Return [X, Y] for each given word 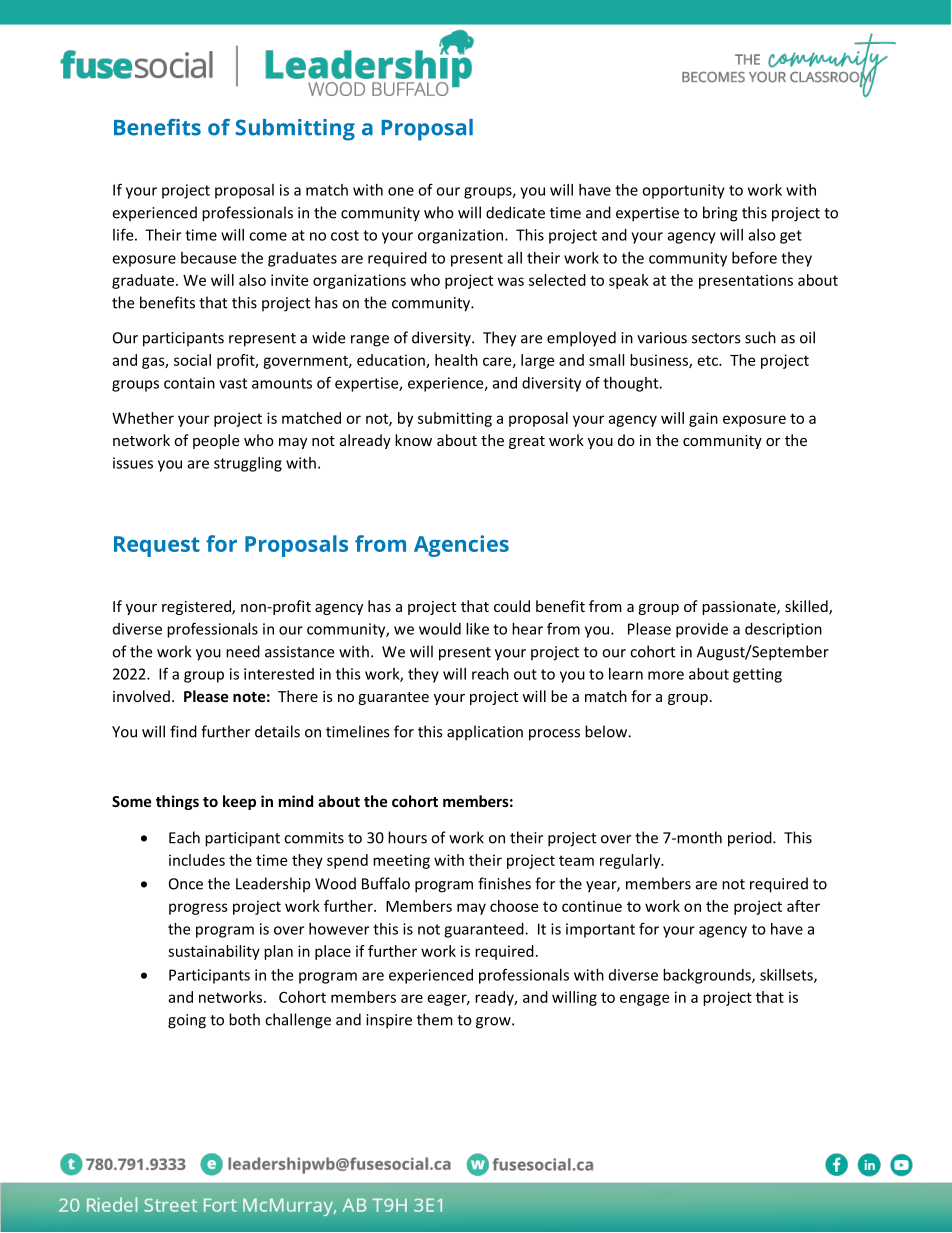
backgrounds [708, 976]
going [187, 1021]
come [268, 236]
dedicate [515, 212]
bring [720, 214]
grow [494, 1023]
